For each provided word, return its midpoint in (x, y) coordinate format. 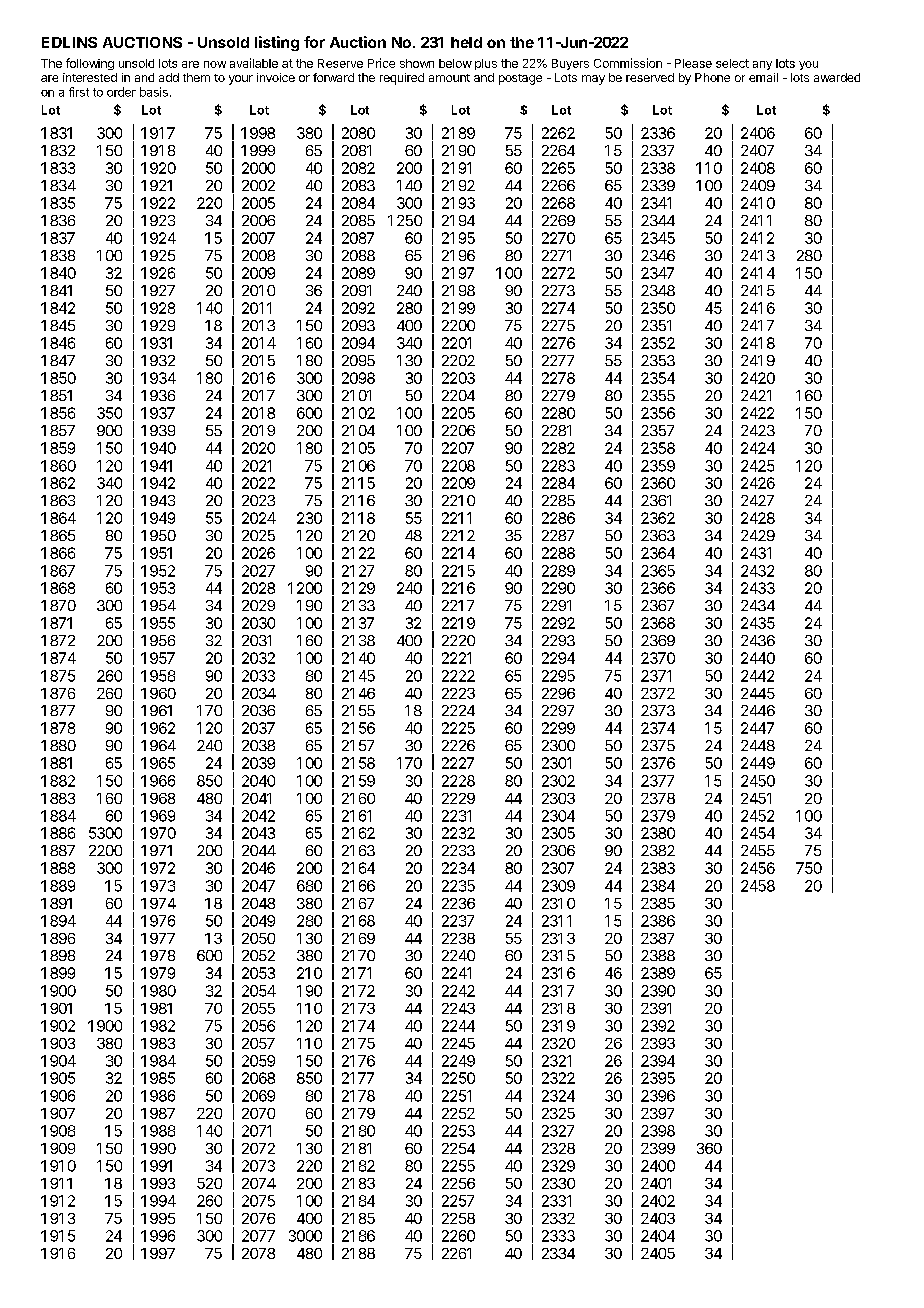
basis (154, 92)
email (763, 77)
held (466, 42)
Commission (628, 63)
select (732, 63)
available (254, 63)
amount (449, 78)
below (455, 63)
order (121, 92)
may (593, 80)
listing (277, 43)
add (169, 77)
